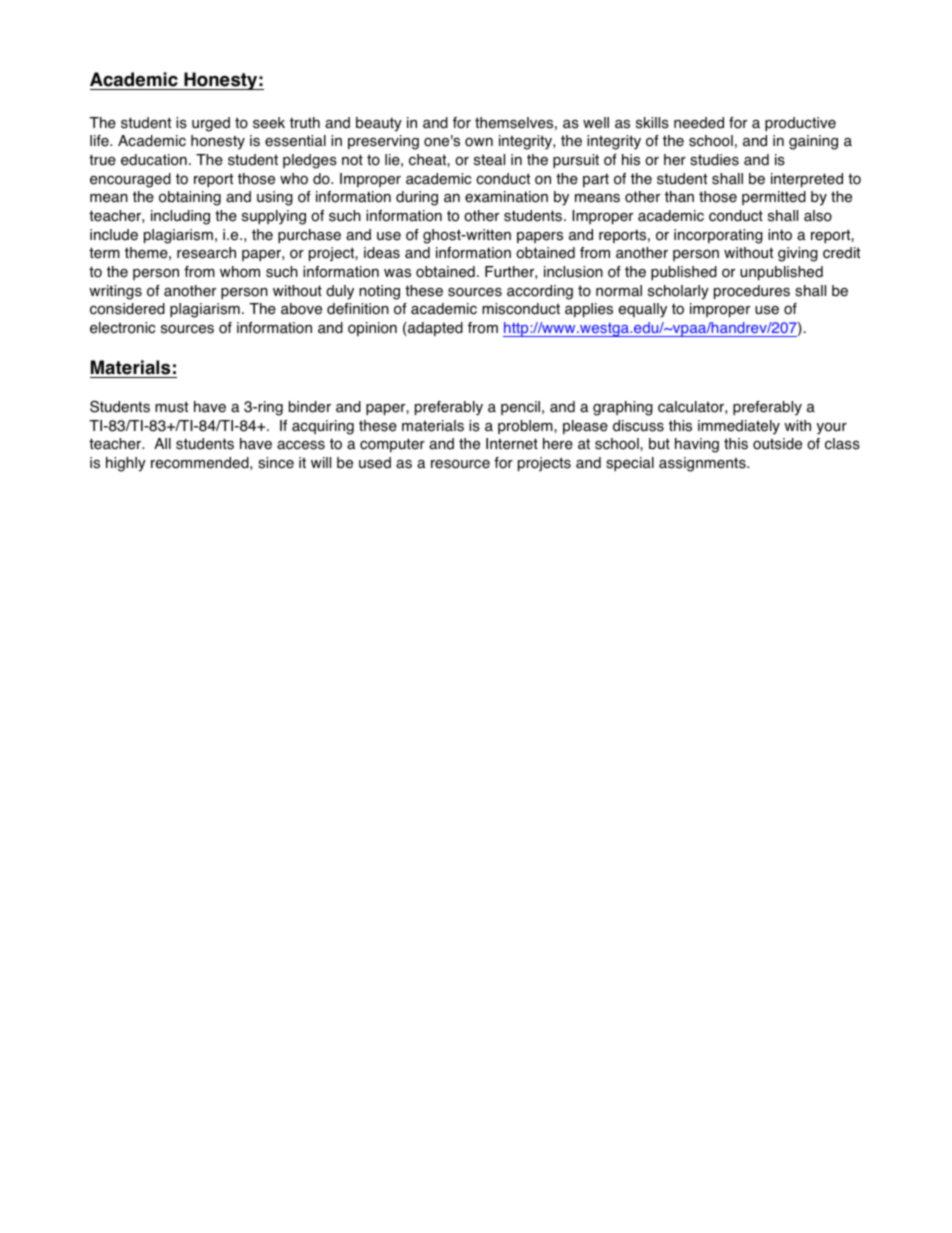 Image resolution: width=952 pixels, height=1233 pixels. Describe the element at coordinates (526, 427) in the image. I see `problem` at that location.
